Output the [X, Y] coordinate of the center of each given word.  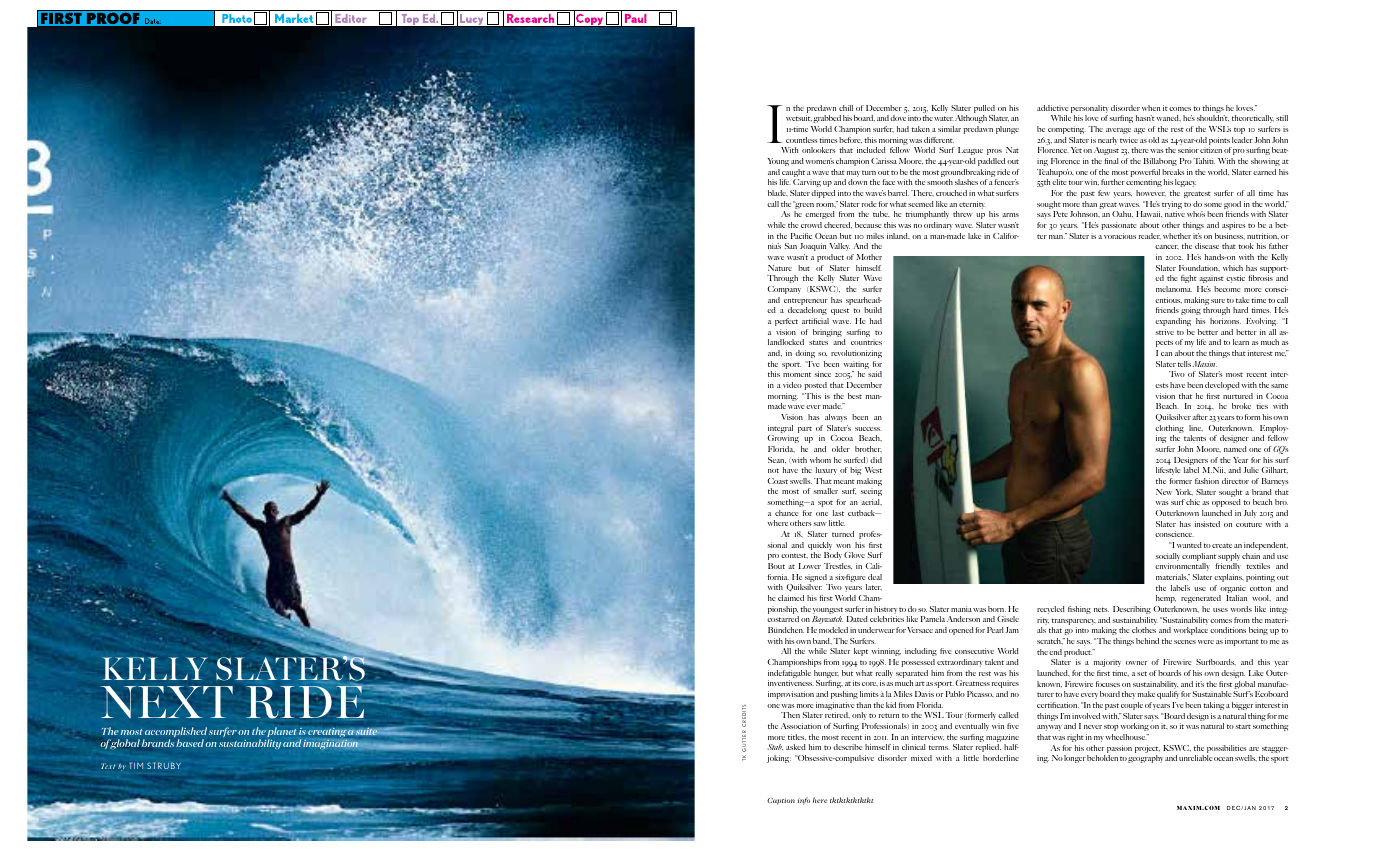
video [792, 385]
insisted [1207, 524]
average [1118, 131]
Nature [780, 268]
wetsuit [799, 118]
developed [1222, 386]
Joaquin [813, 247]
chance [786, 513]
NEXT [167, 702]
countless [802, 140]
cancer [1167, 247]
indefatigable [789, 675]
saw [820, 524]
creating [327, 734]
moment [797, 374]
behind [1147, 641]
